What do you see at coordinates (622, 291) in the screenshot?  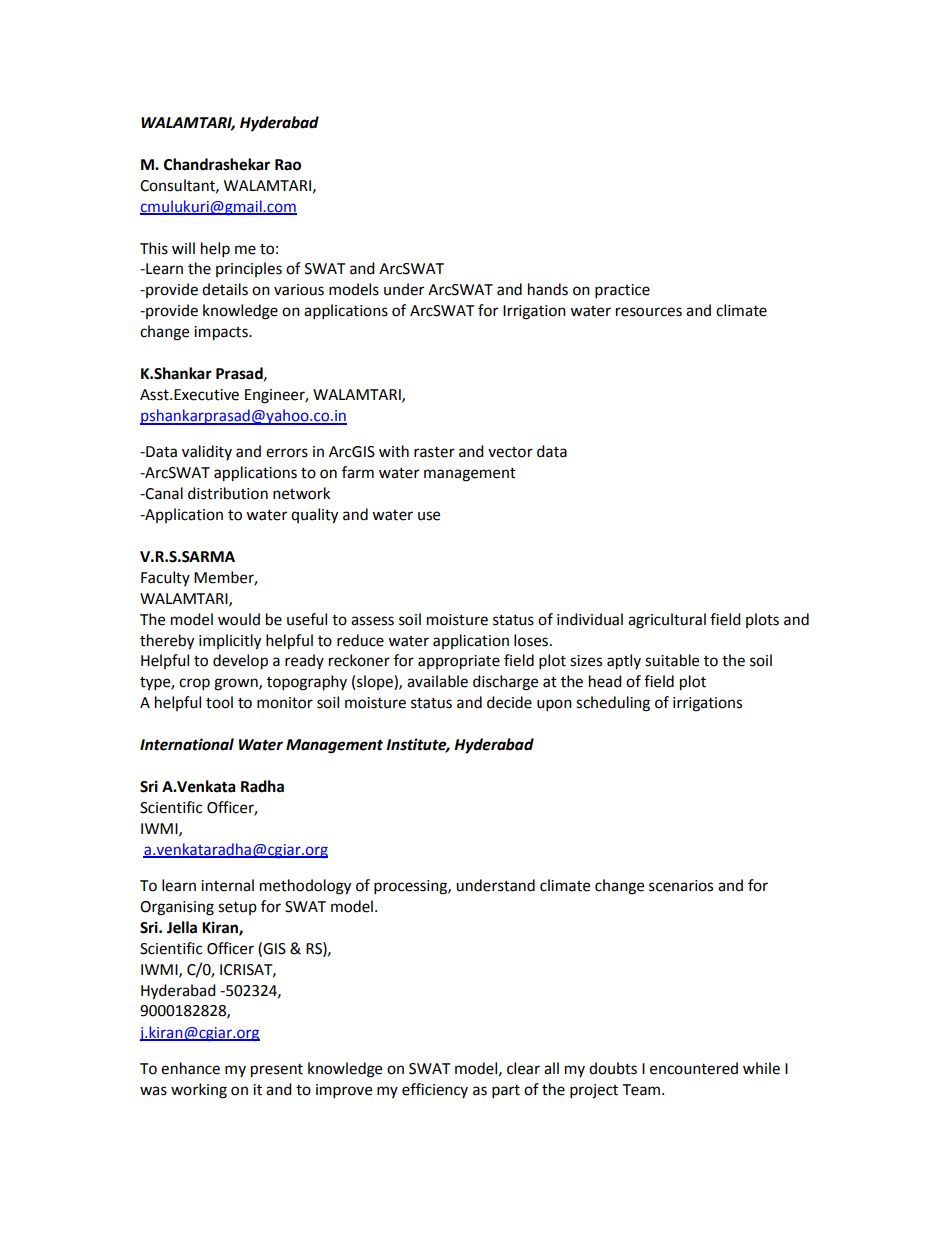 I see `practice` at bounding box center [622, 291].
